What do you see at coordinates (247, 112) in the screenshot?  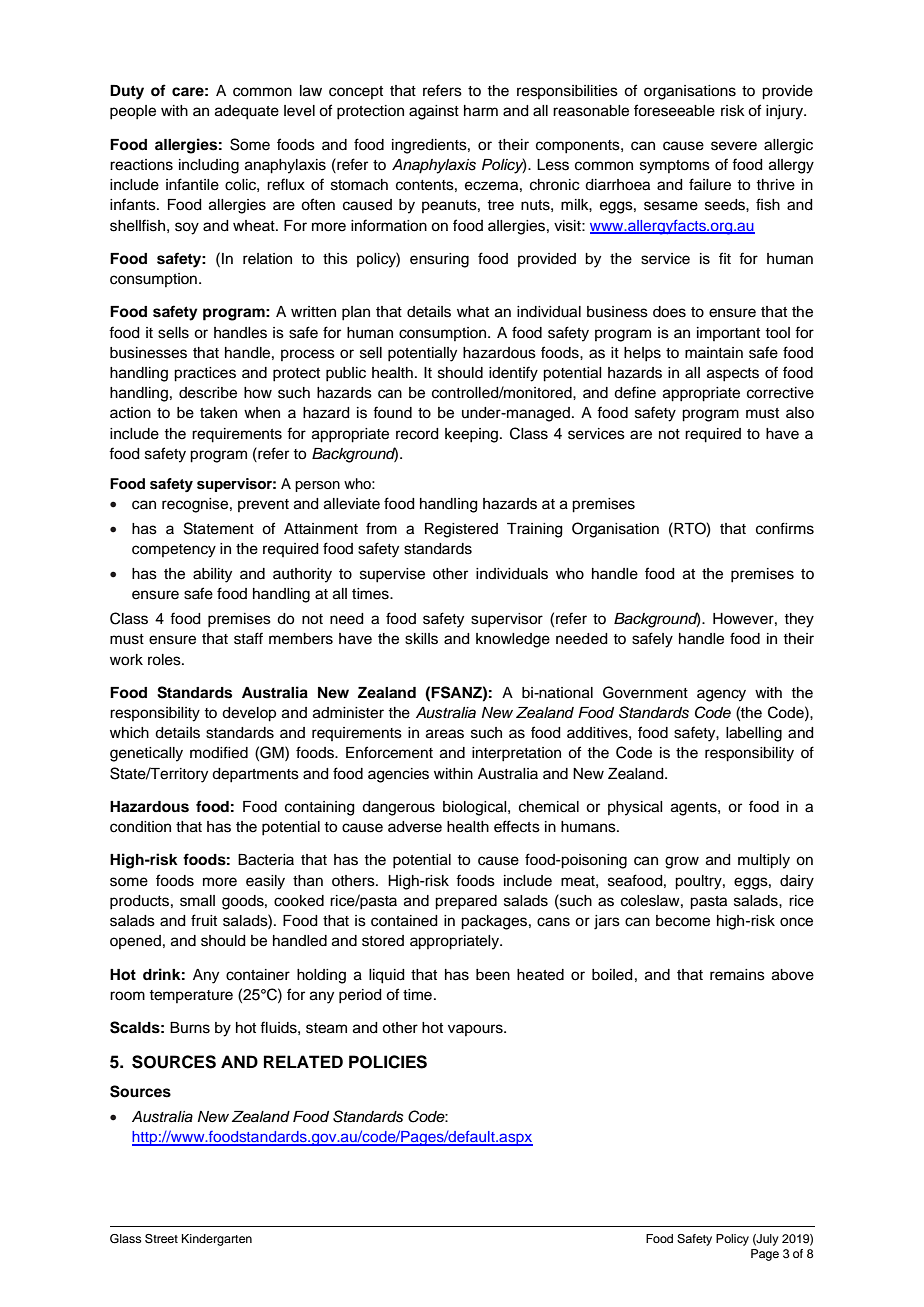 I see `adequate` at bounding box center [247, 112].
